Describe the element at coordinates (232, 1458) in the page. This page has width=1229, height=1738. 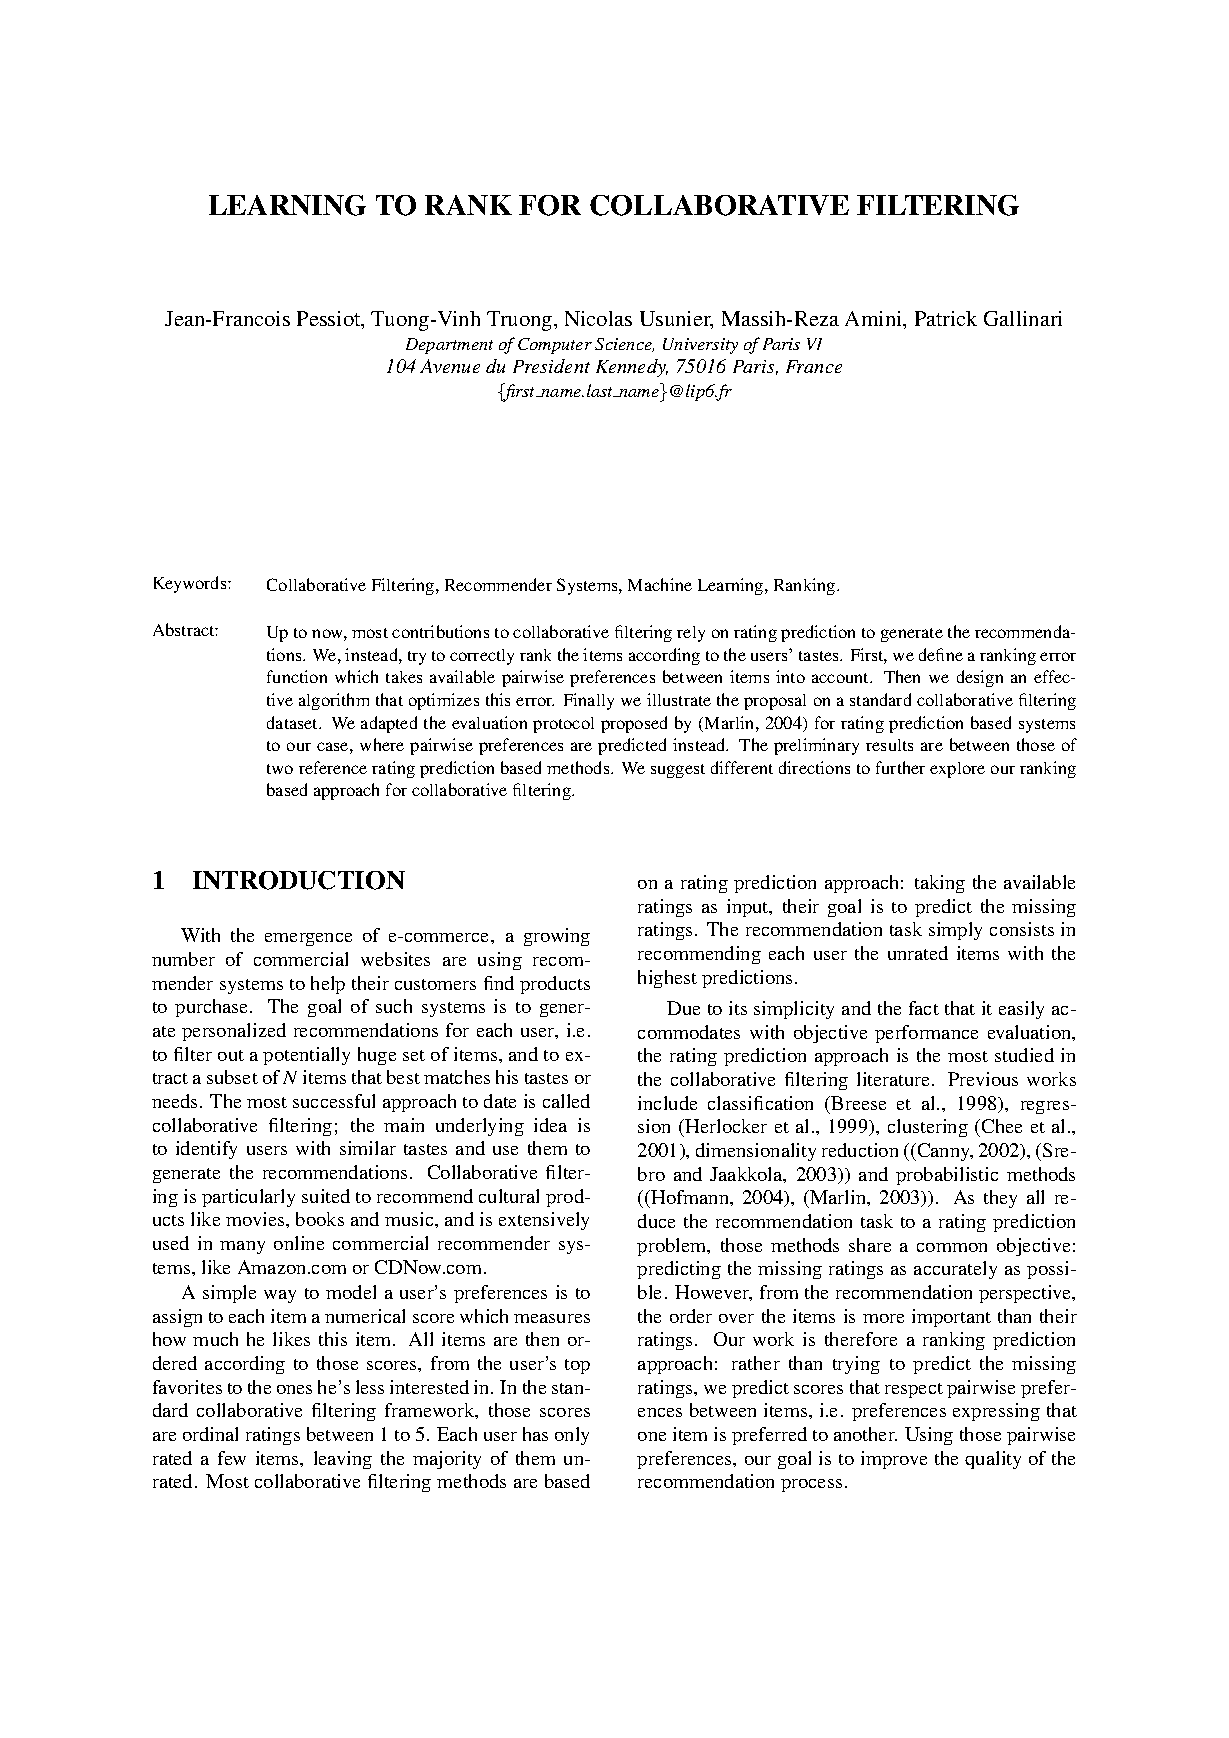
I see `few` at that location.
